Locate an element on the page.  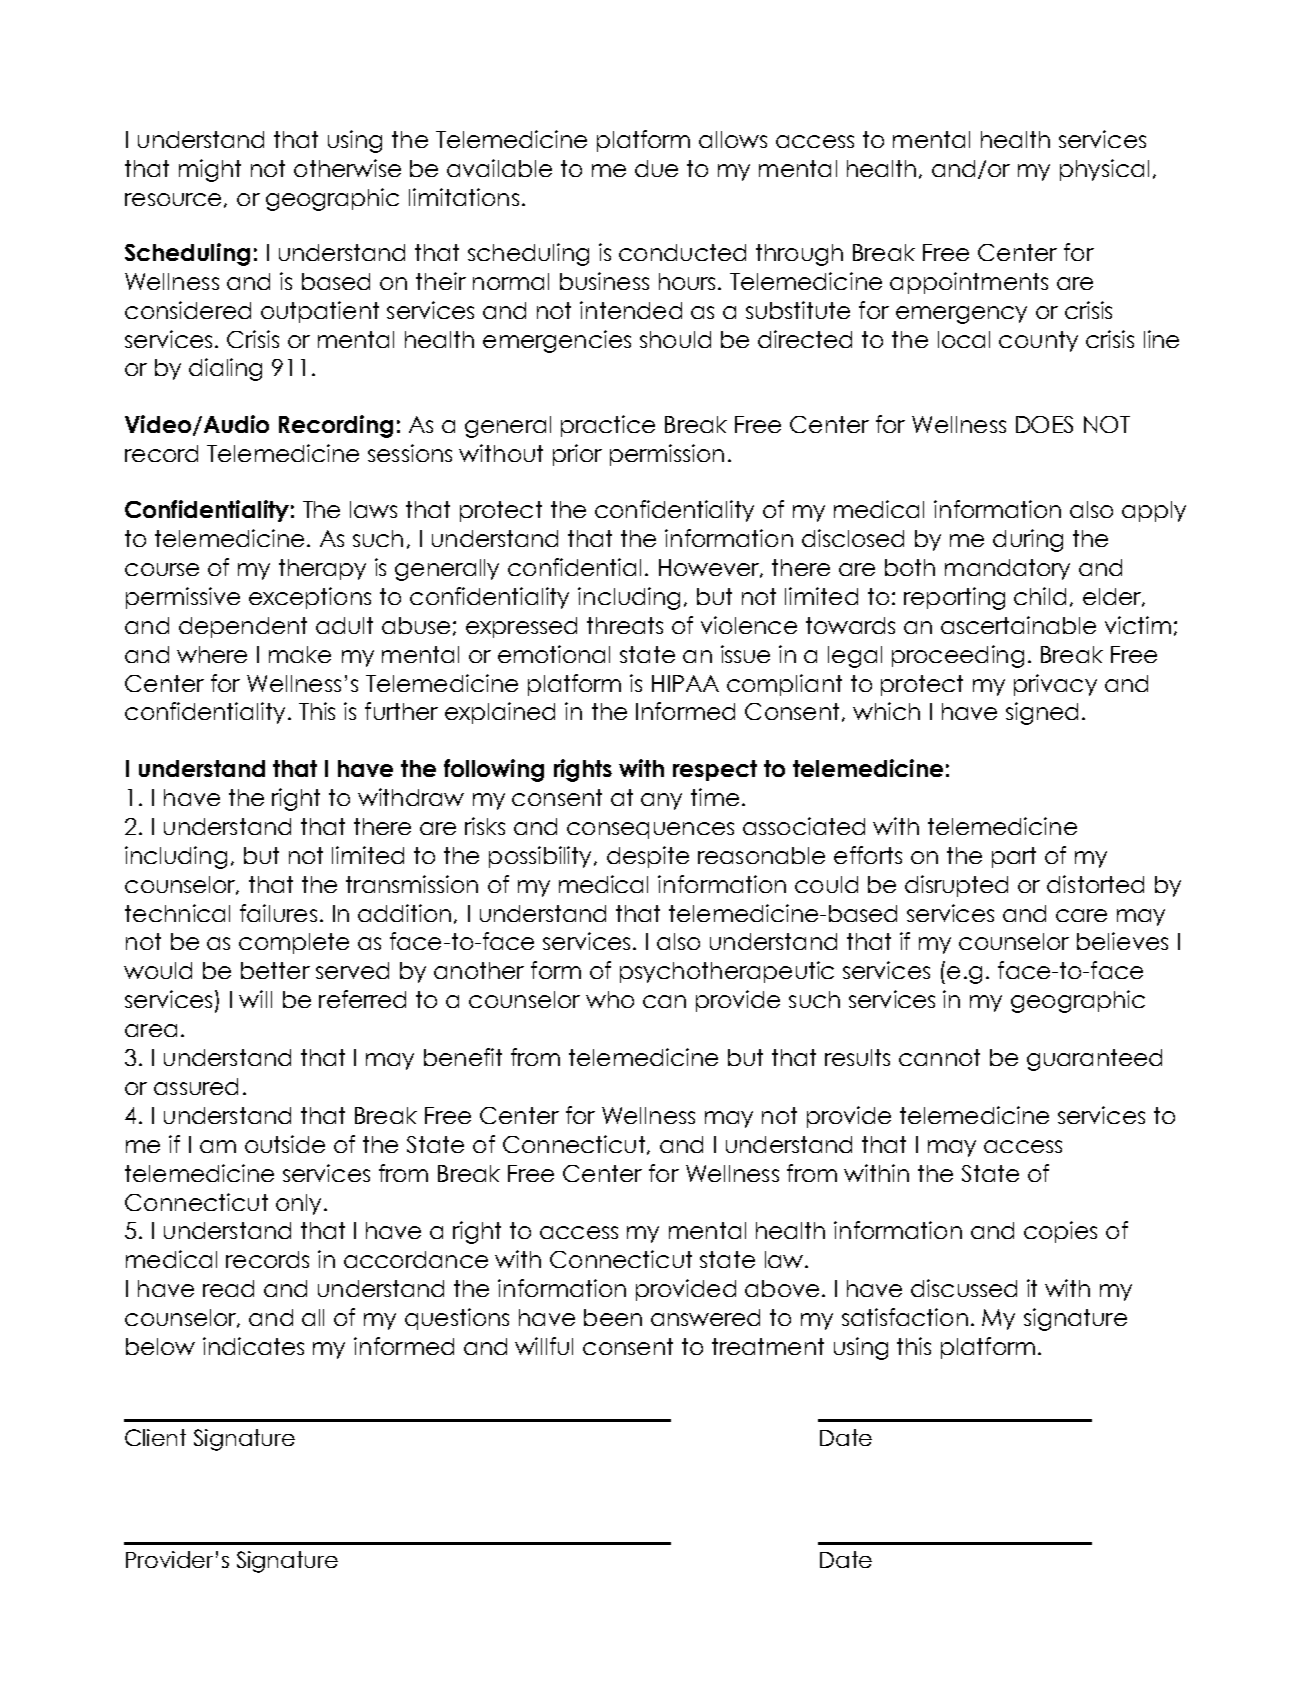
exceptions is located at coordinates (310, 598).
